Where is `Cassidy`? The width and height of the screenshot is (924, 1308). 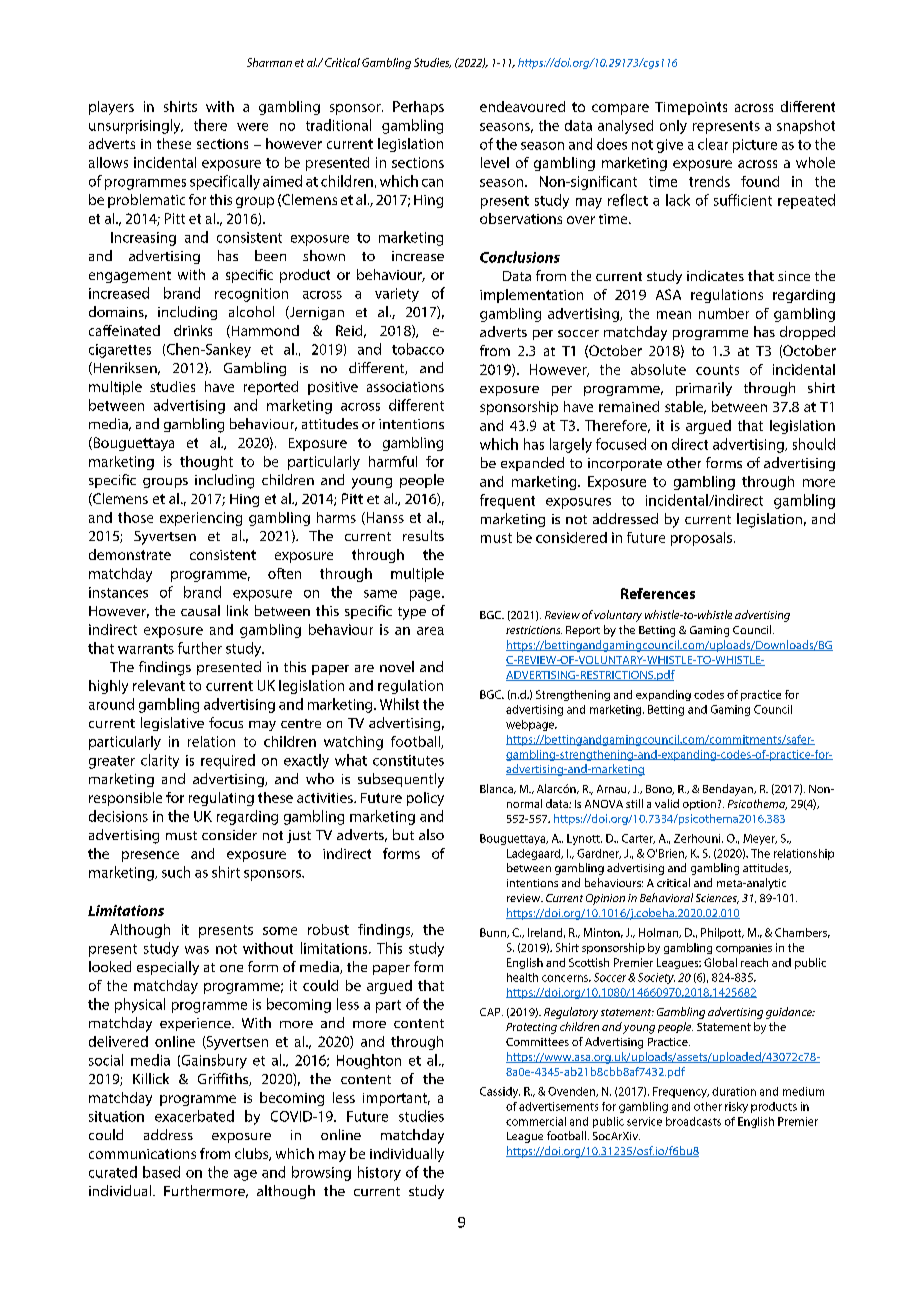
Cassidy is located at coordinates (500, 1092).
